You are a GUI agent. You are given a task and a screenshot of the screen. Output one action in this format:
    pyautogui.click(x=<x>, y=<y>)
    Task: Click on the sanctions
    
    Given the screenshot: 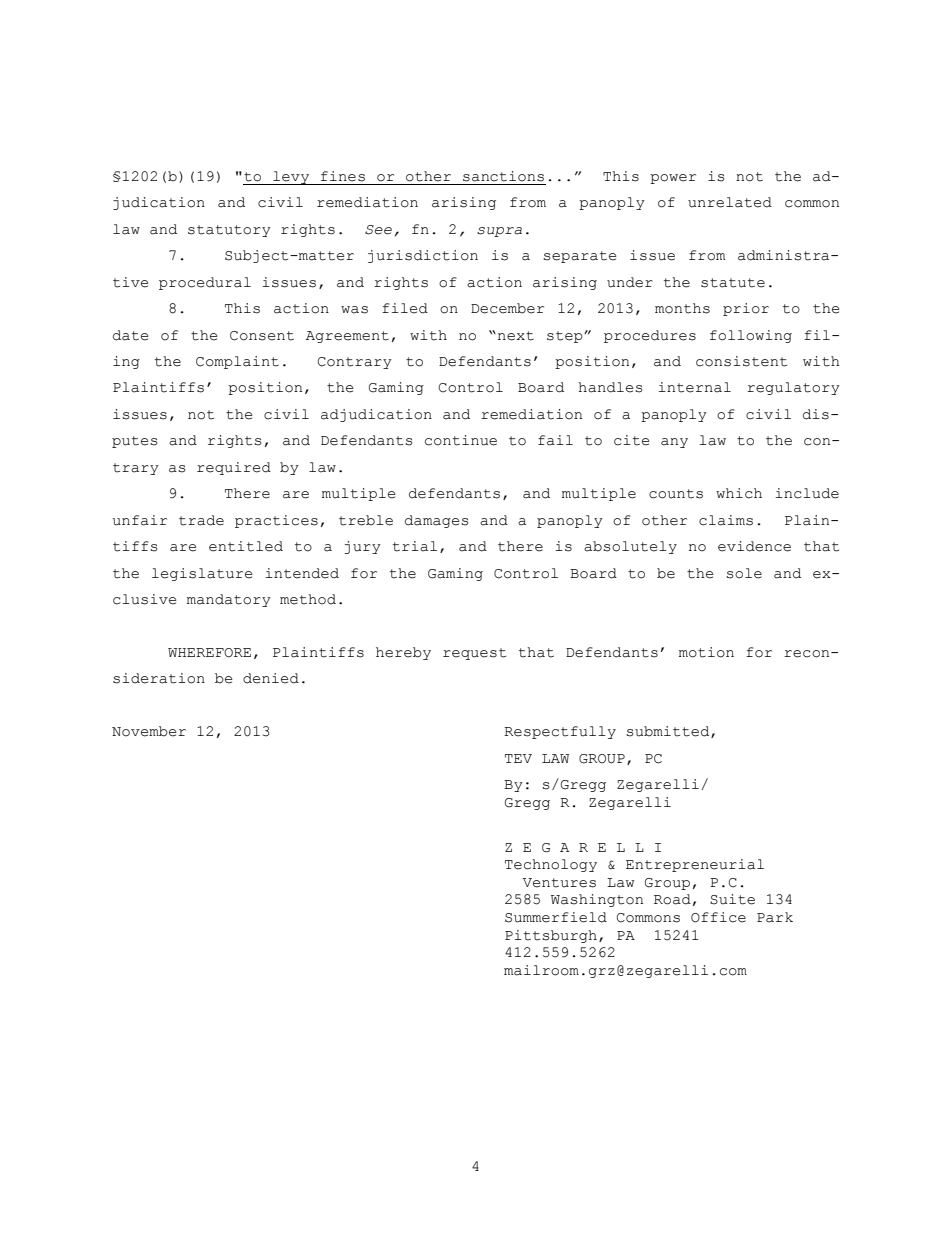 What is the action you would take?
    pyautogui.click(x=503, y=176)
